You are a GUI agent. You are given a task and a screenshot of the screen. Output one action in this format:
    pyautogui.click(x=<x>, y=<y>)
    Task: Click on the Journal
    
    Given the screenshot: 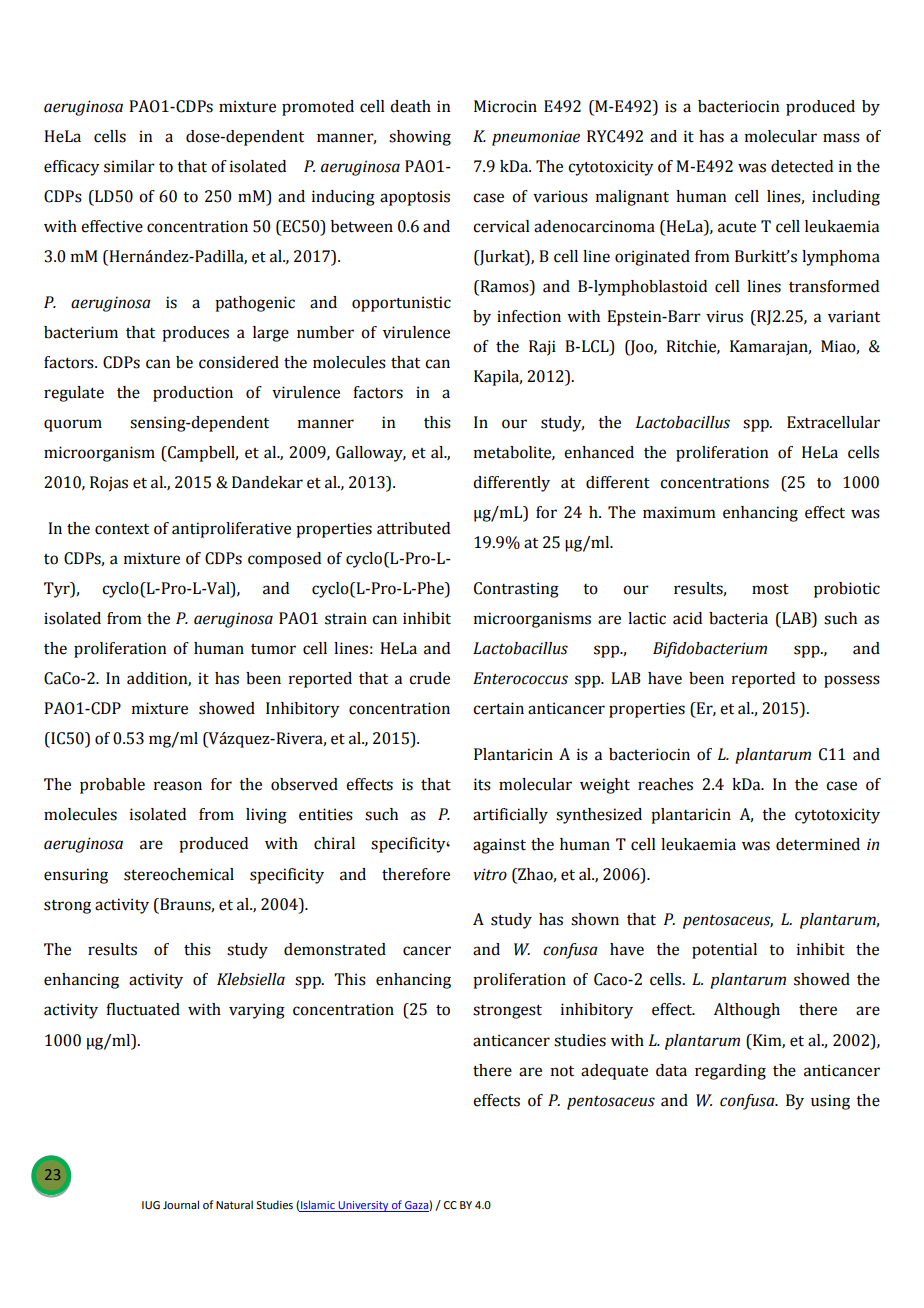 What is the action you would take?
    pyautogui.click(x=181, y=1204)
